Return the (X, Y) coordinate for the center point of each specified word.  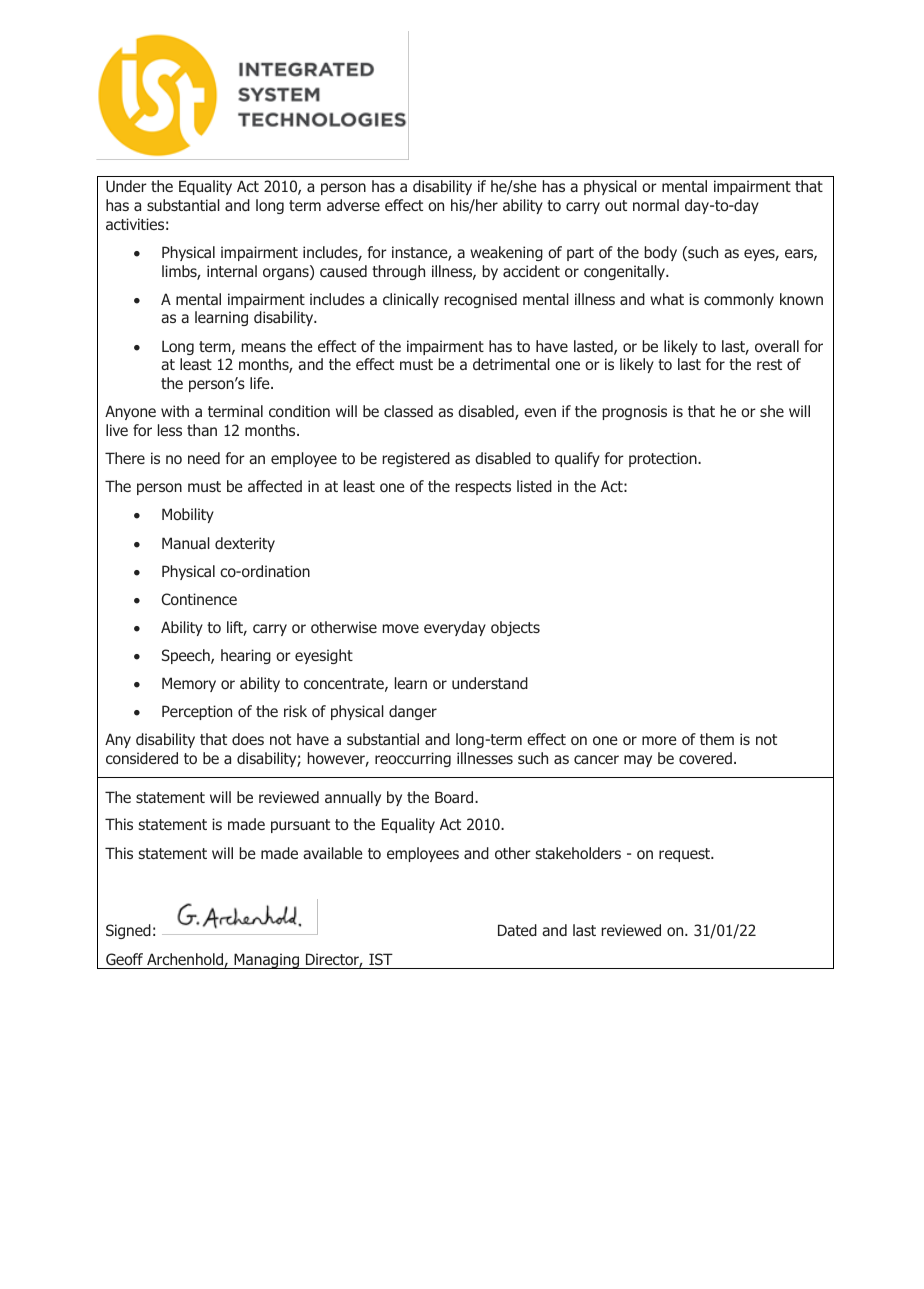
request (686, 855)
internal (232, 271)
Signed (128, 931)
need (204, 458)
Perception (197, 712)
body (660, 253)
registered (416, 459)
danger (413, 712)
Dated (517, 930)
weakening (506, 253)
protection (664, 459)
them (717, 739)
